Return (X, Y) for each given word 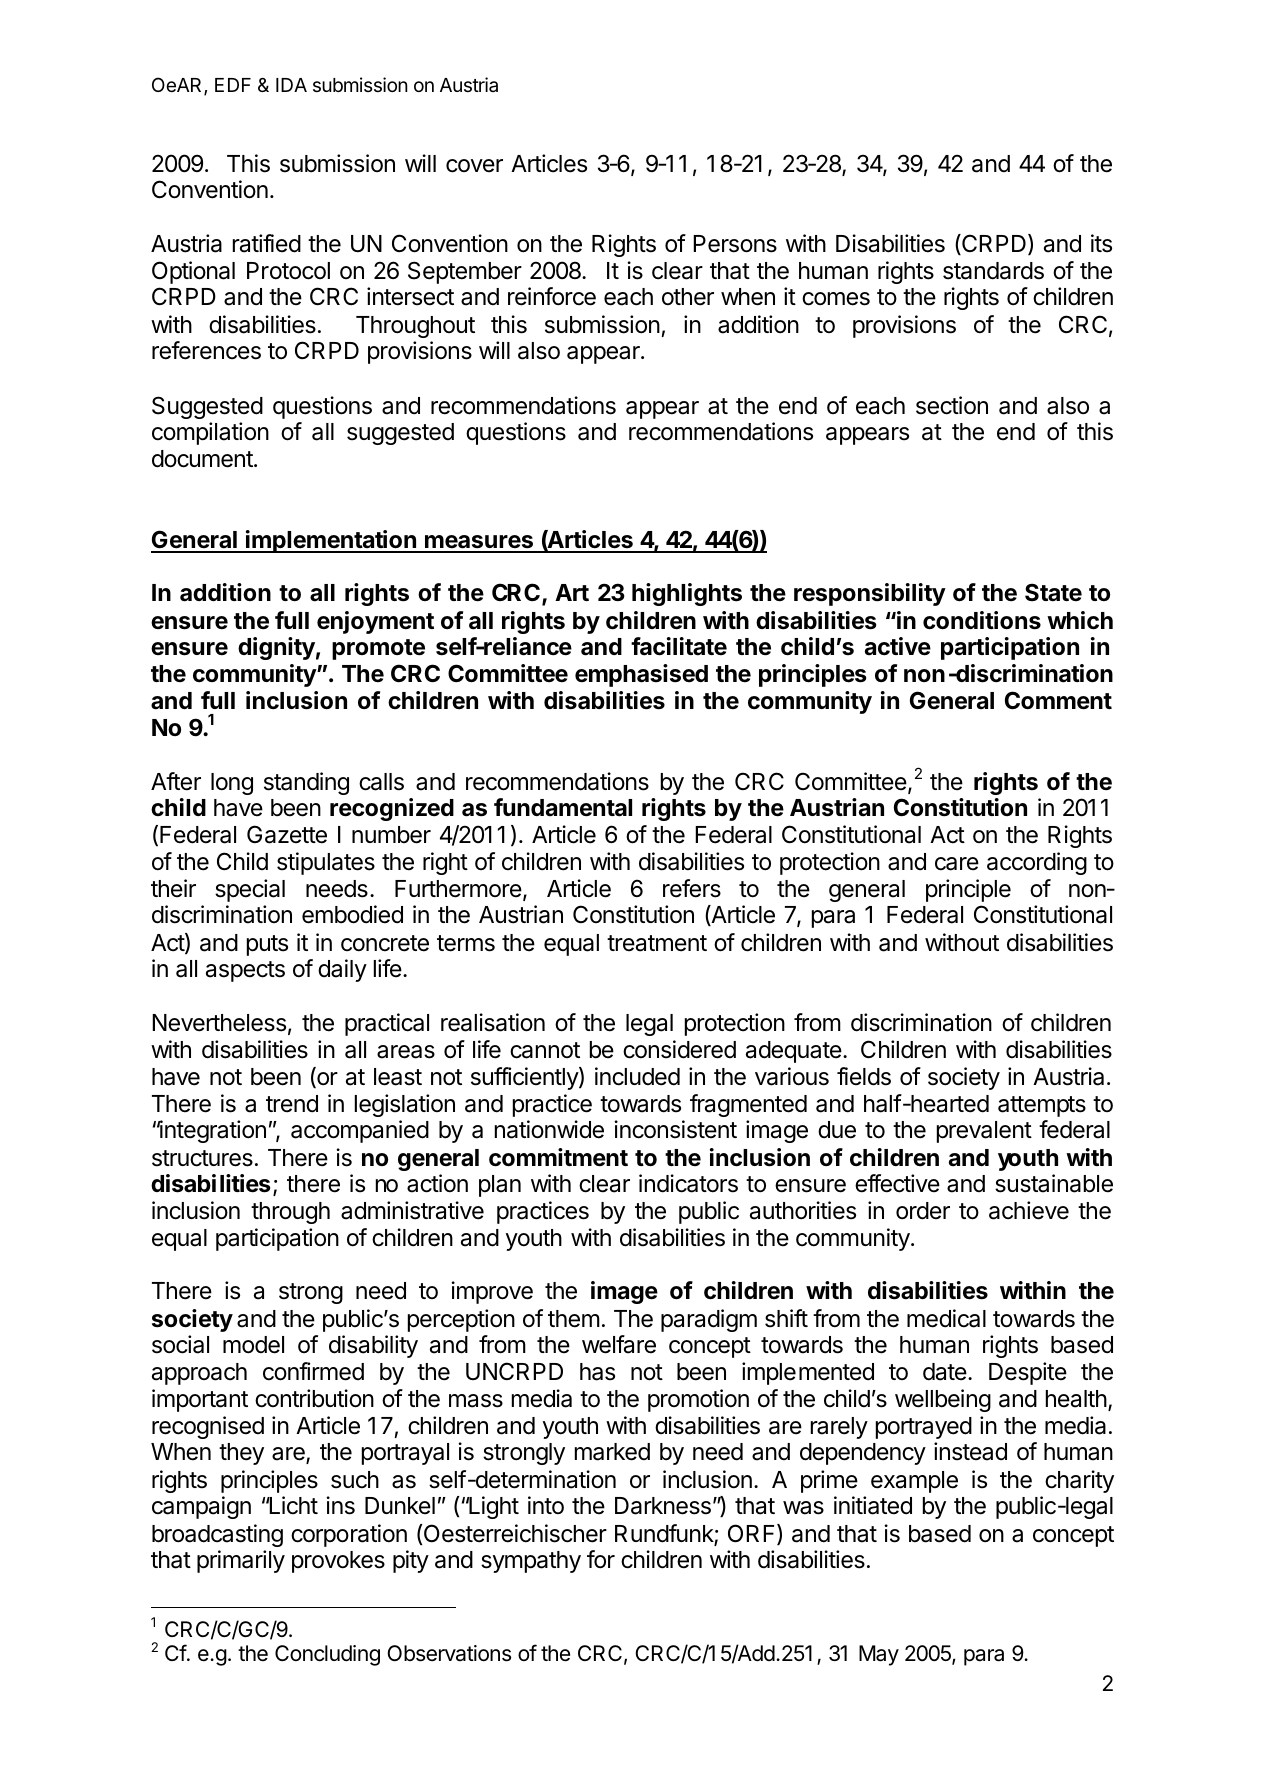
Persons (735, 244)
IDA (291, 85)
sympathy (531, 1562)
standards (993, 271)
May (879, 1655)
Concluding (327, 1655)
